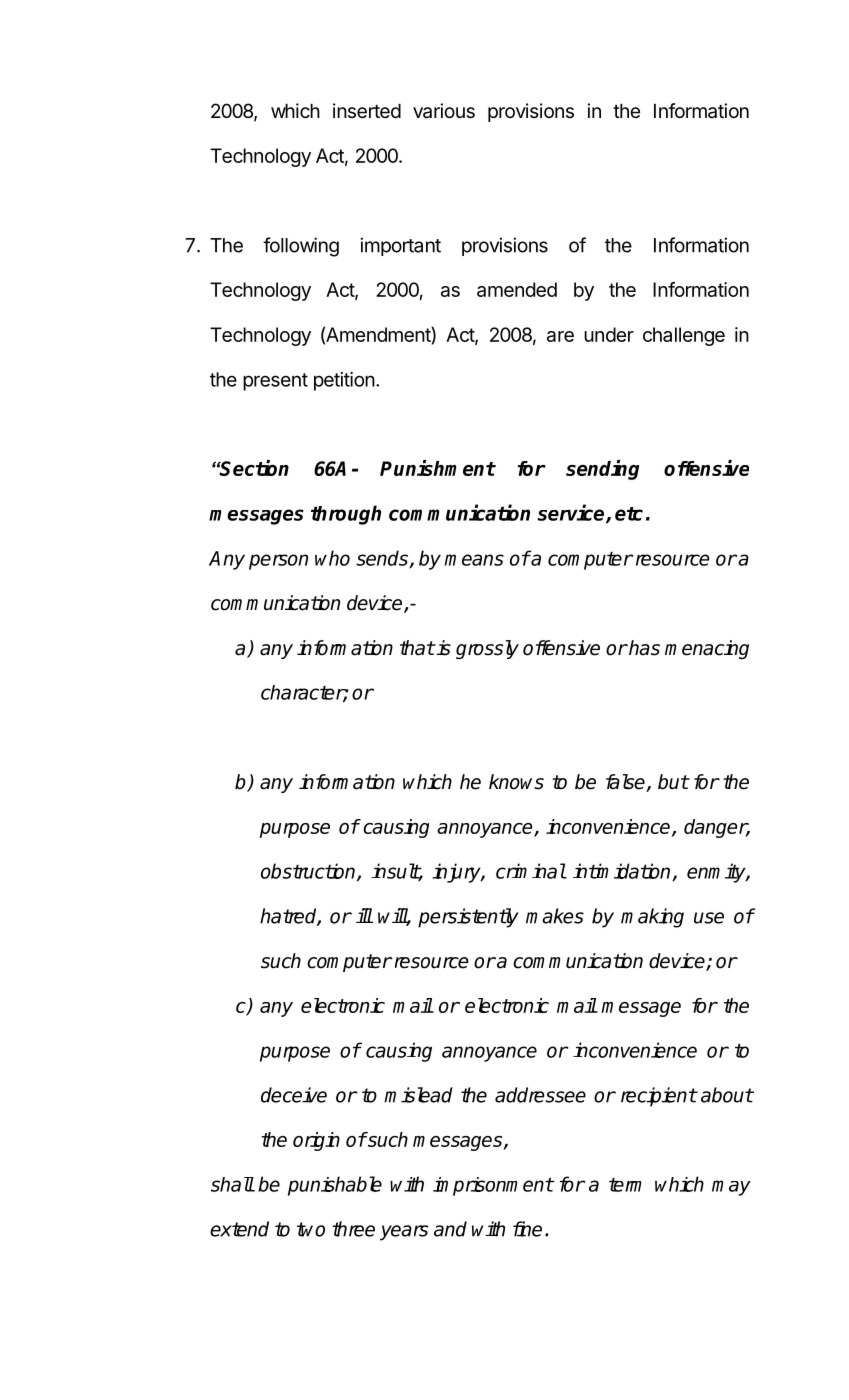  What do you see at coordinates (278, 562) in the screenshot?
I see `person` at bounding box center [278, 562].
